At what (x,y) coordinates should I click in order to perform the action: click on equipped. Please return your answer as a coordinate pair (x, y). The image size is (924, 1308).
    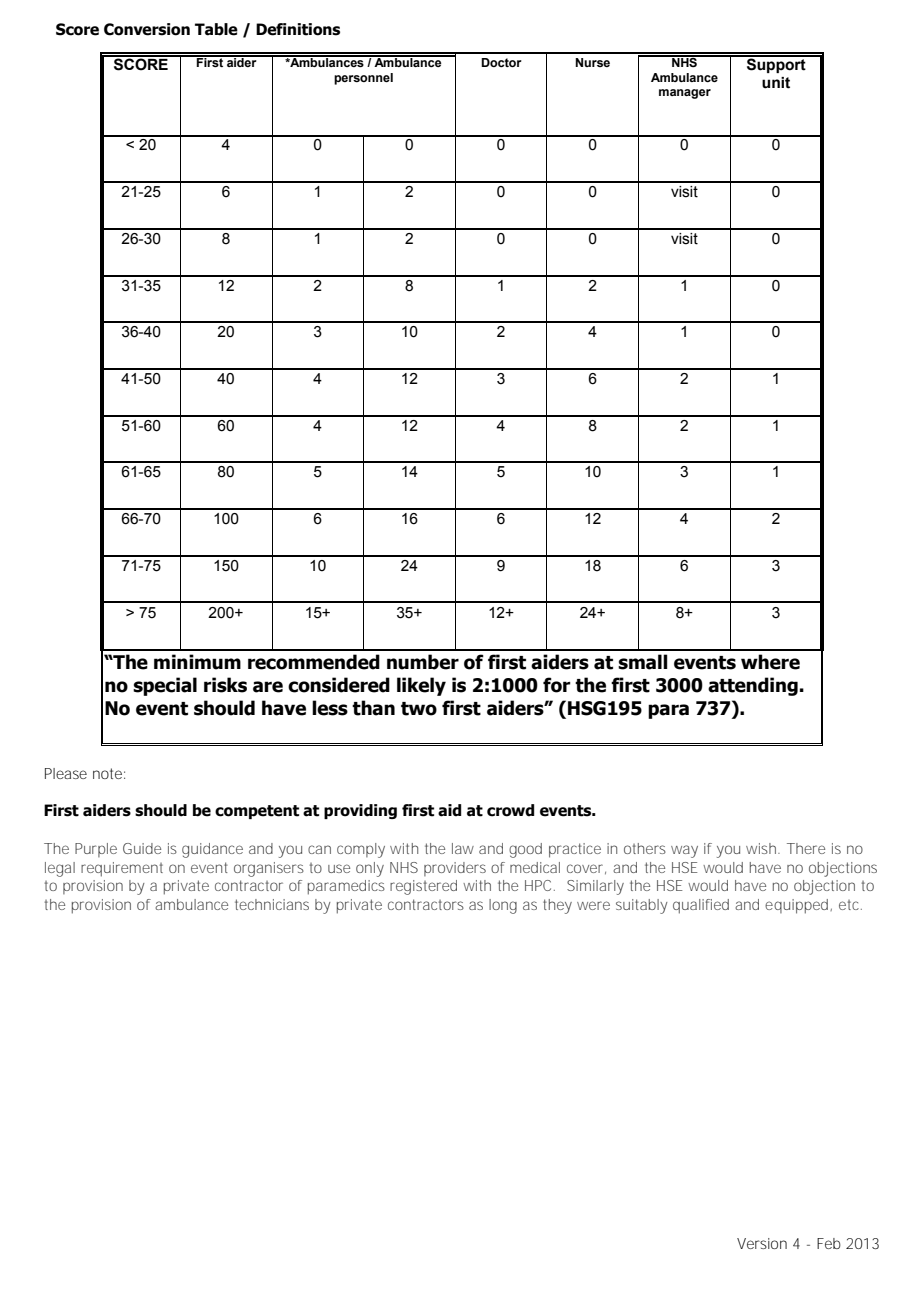
    Looking at the image, I should click on (798, 906).
